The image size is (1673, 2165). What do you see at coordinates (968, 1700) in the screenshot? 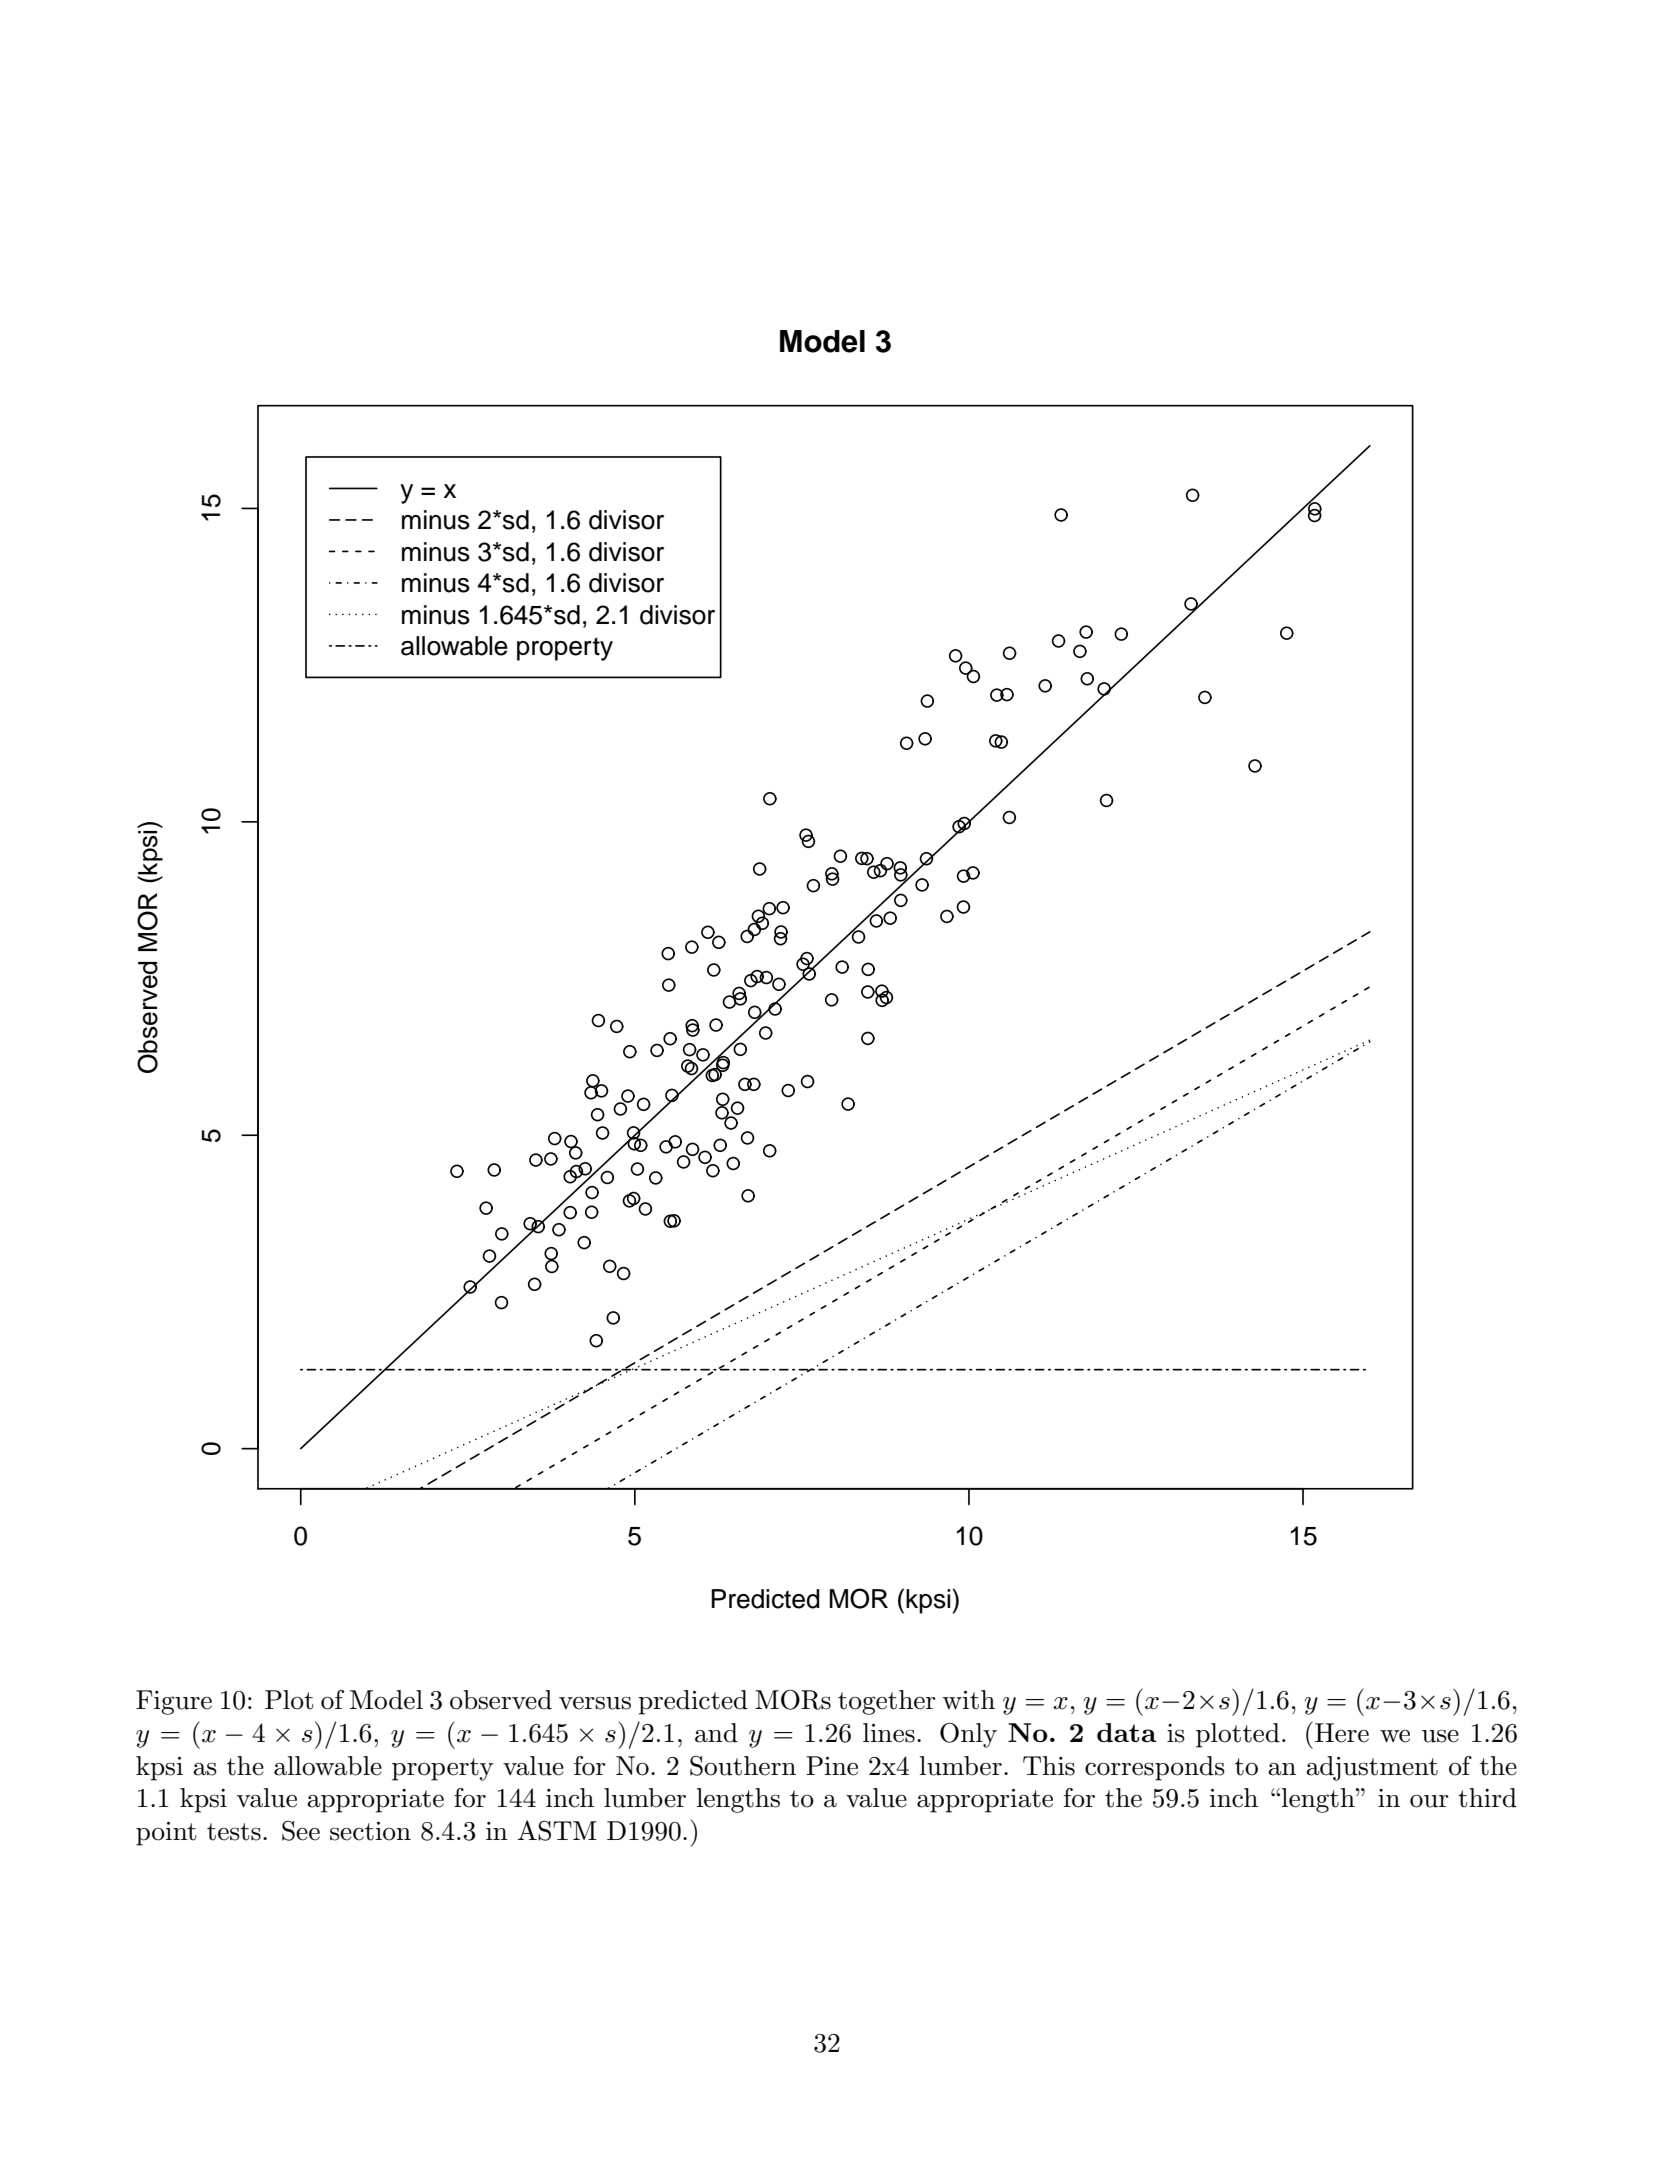
I see `with` at bounding box center [968, 1700].
